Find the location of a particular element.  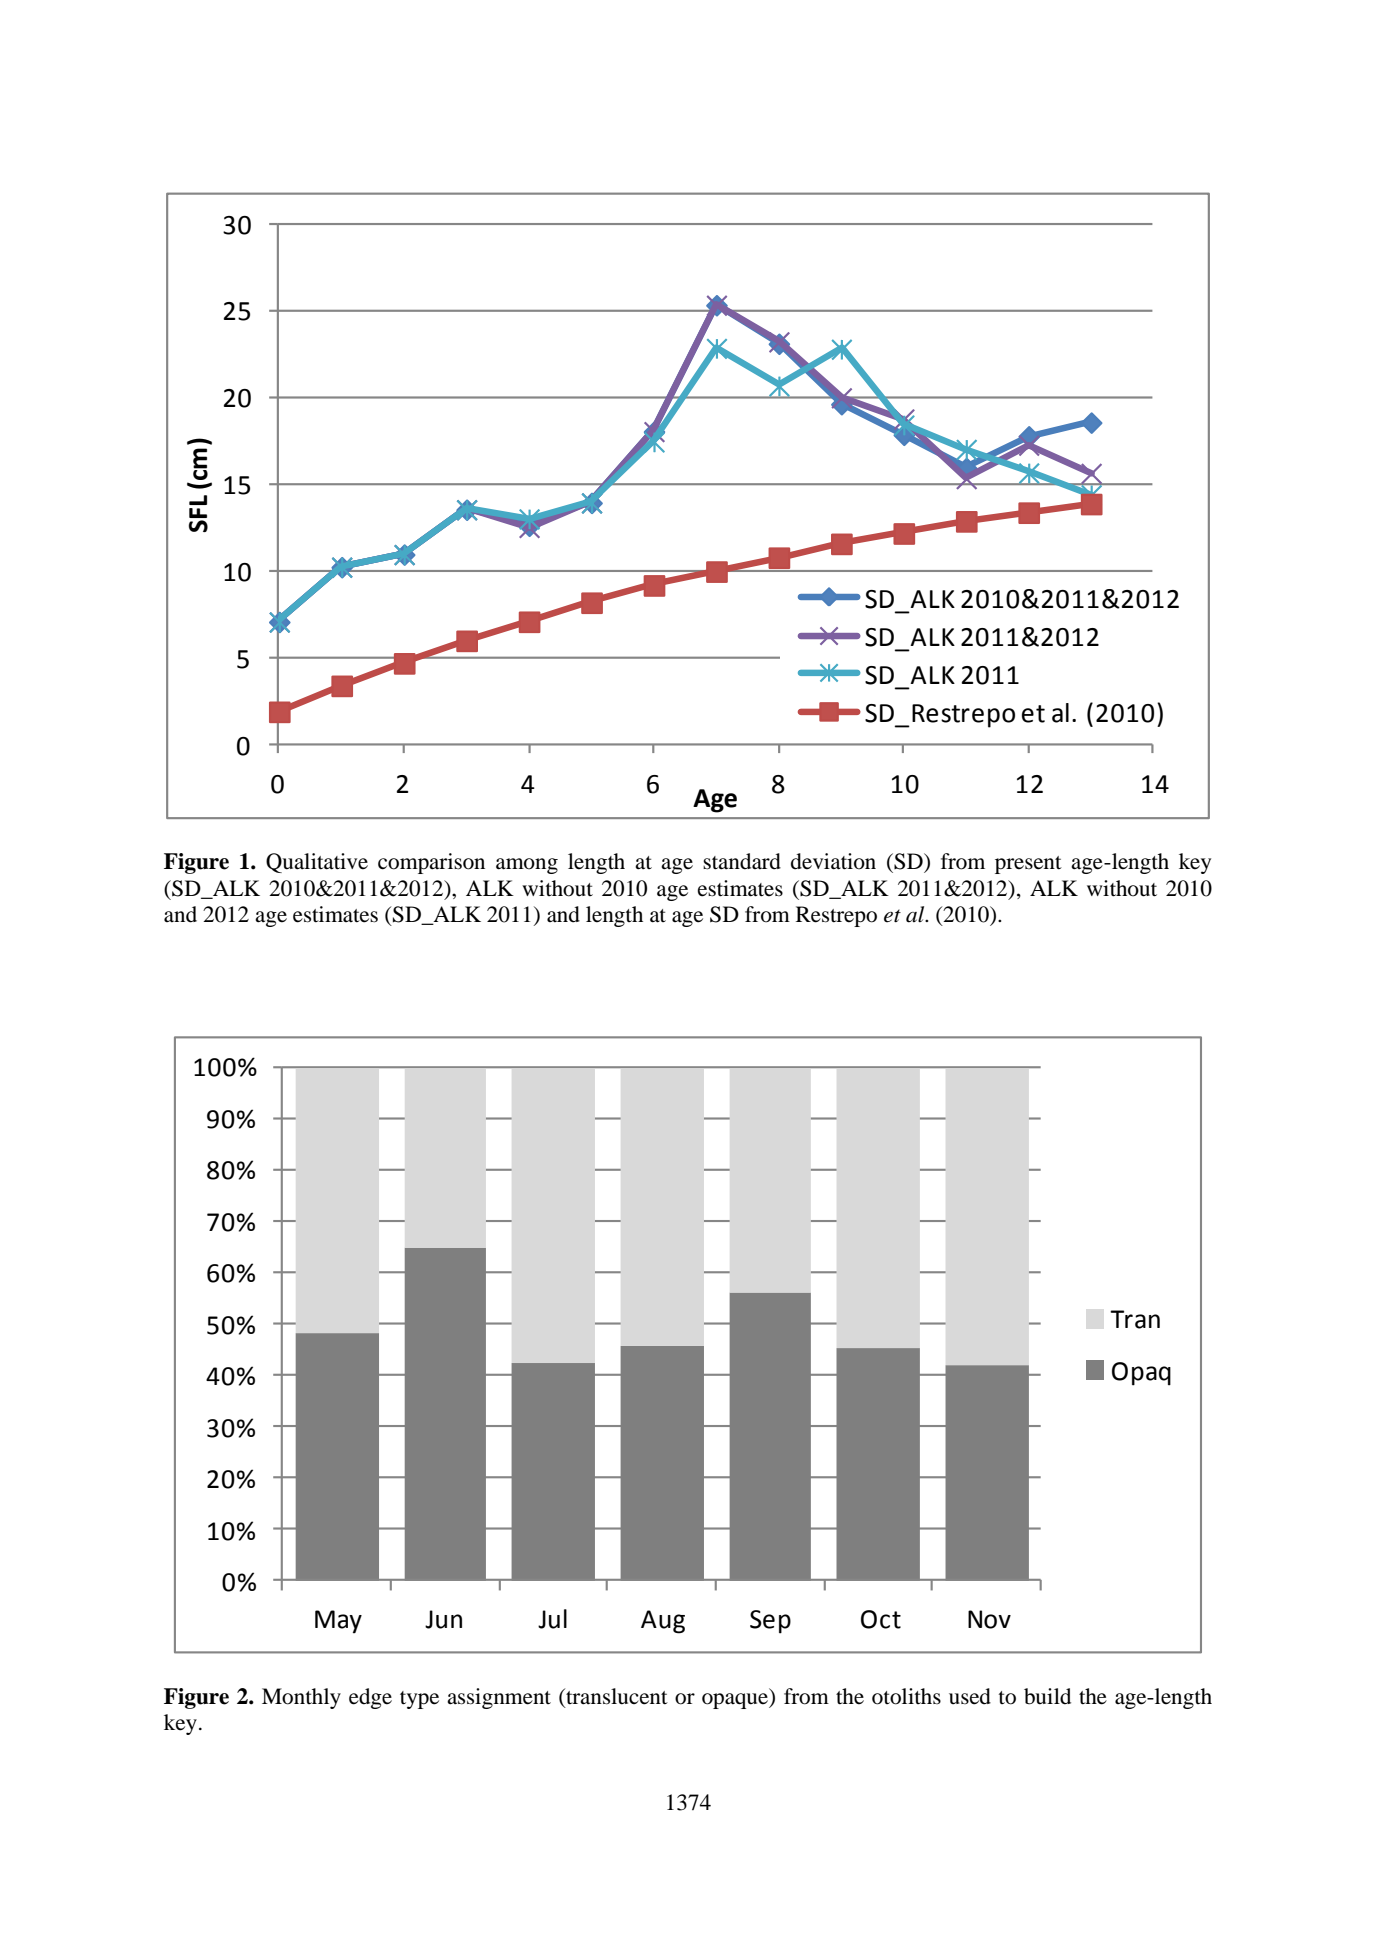

comparison is located at coordinates (431, 863).
